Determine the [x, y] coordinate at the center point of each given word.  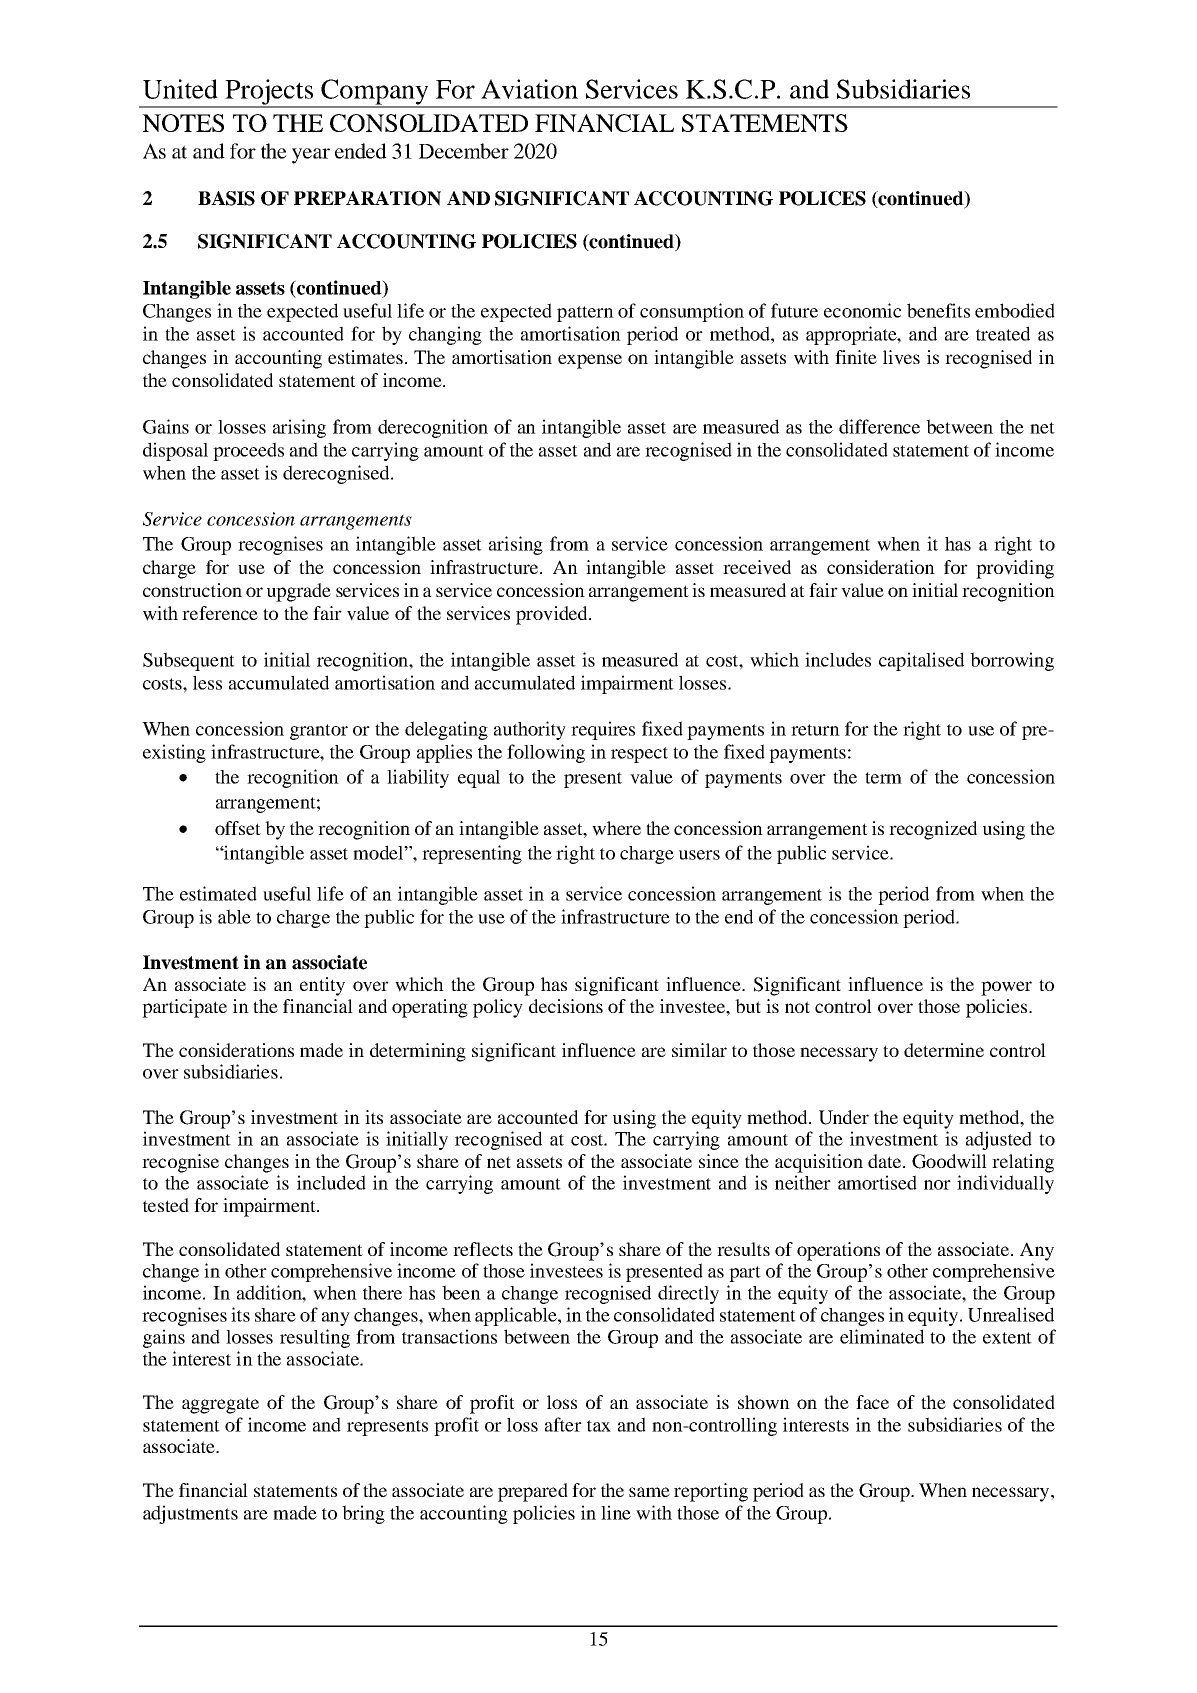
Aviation [529, 89]
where [616, 828]
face [872, 1402]
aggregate [220, 1405]
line [616, 1512]
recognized [933, 830]
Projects [269, 93]
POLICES [822, 198]
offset [238, 828]
